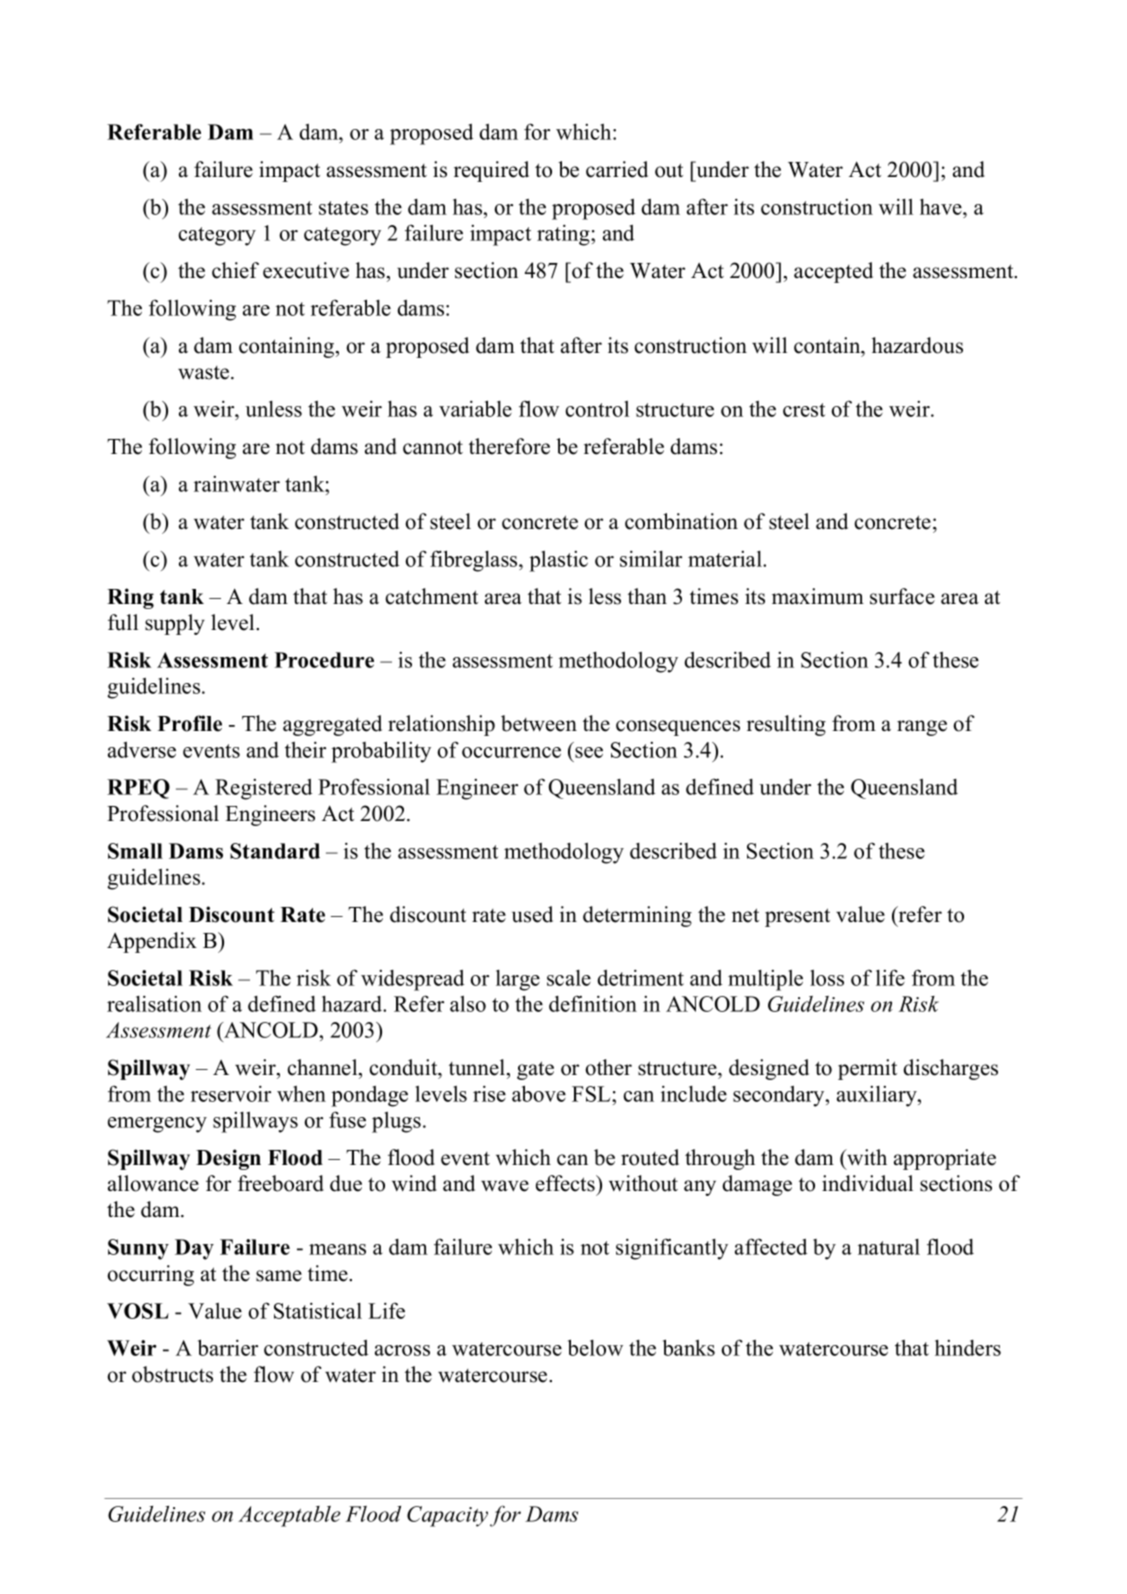 This document has height=1594, width=1127. I want to click on present, so click(797, 917).
